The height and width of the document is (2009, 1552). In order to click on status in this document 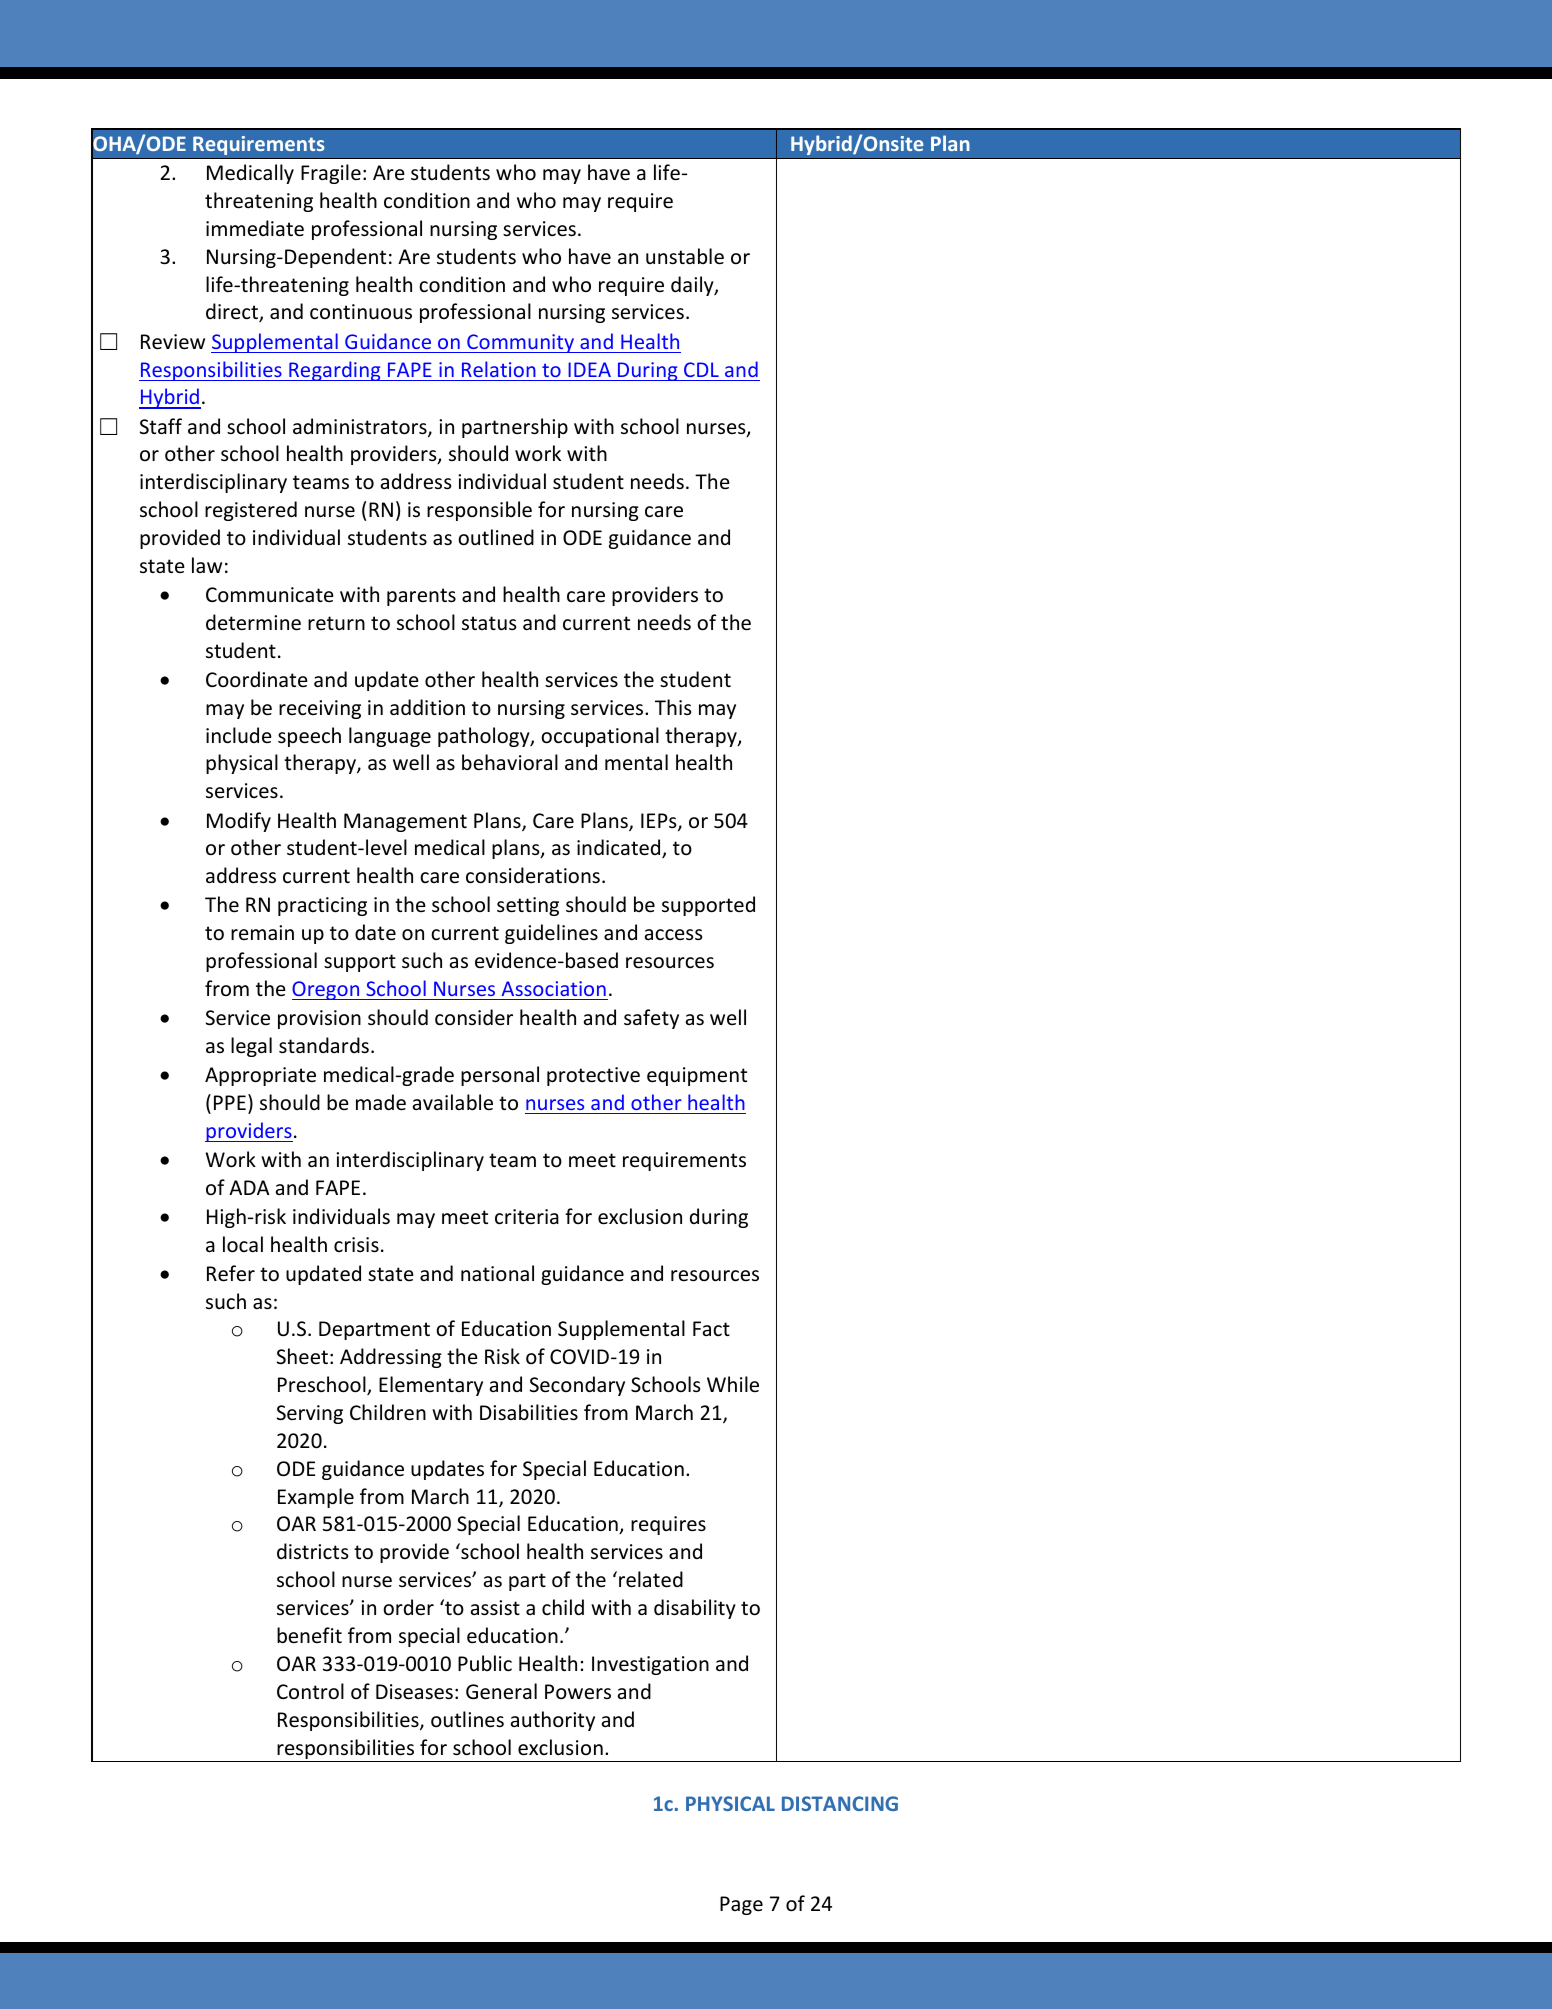, I will do `click(489, 623)`.
